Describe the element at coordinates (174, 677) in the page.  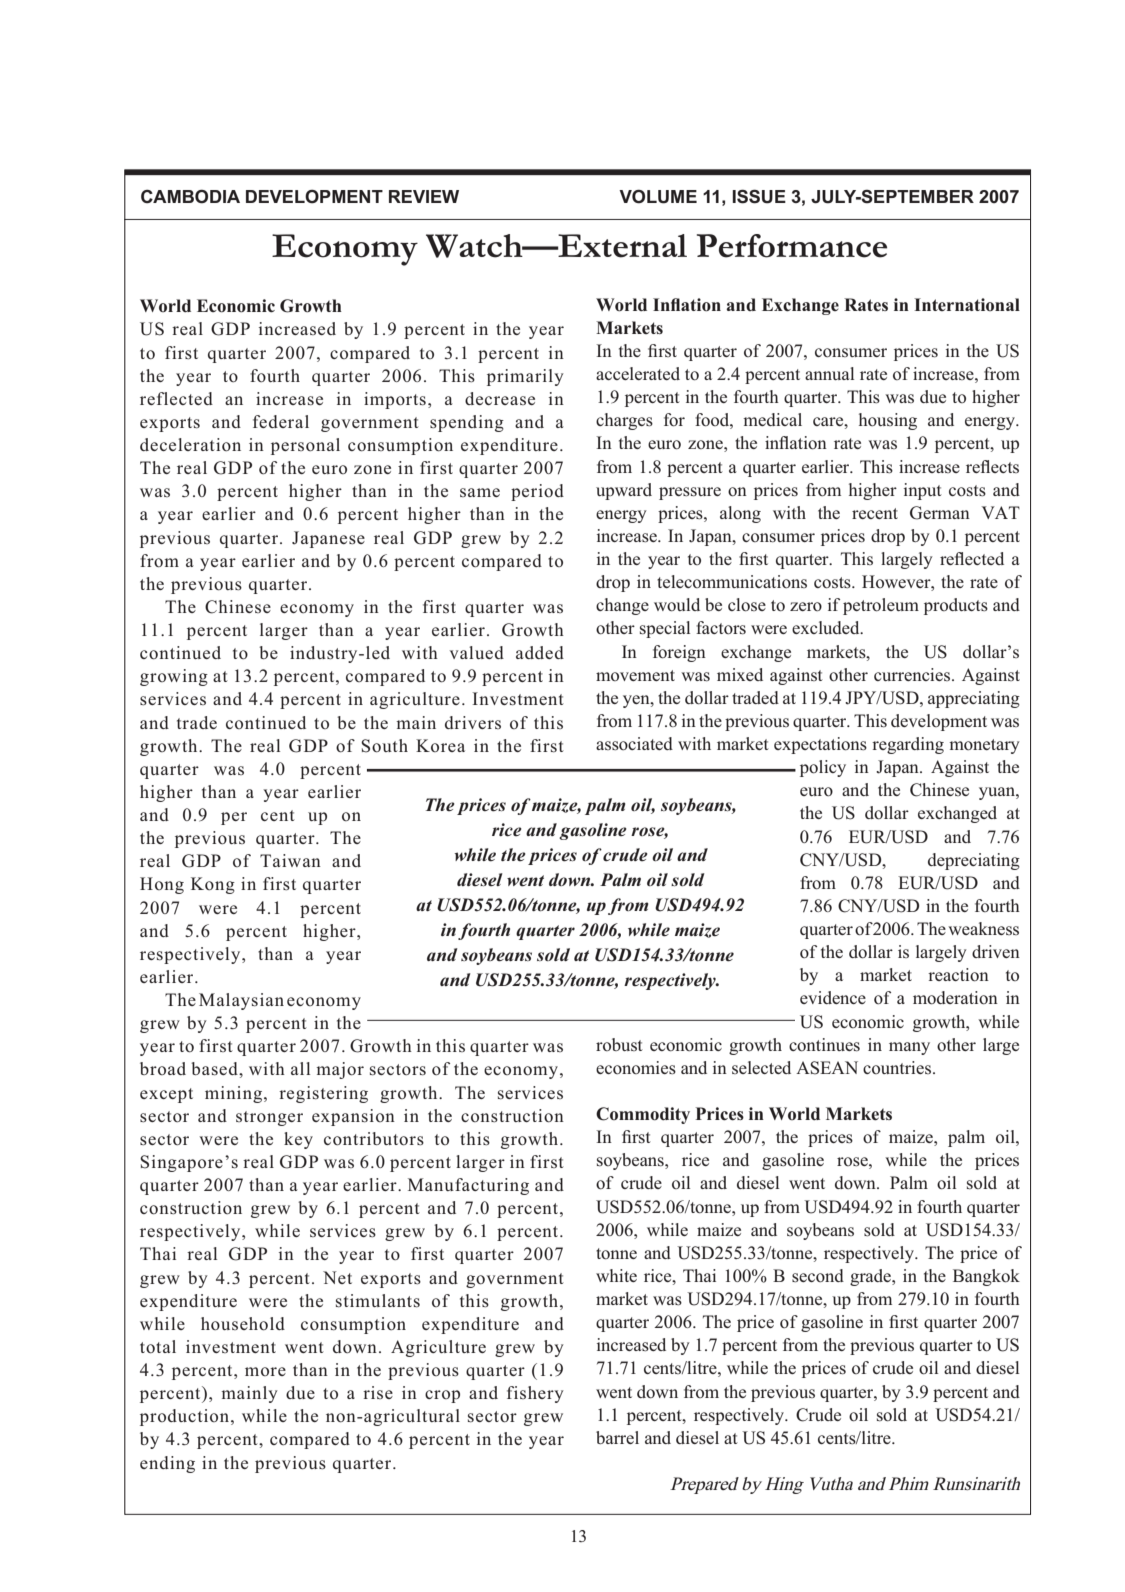
I see `growing` at that location.
